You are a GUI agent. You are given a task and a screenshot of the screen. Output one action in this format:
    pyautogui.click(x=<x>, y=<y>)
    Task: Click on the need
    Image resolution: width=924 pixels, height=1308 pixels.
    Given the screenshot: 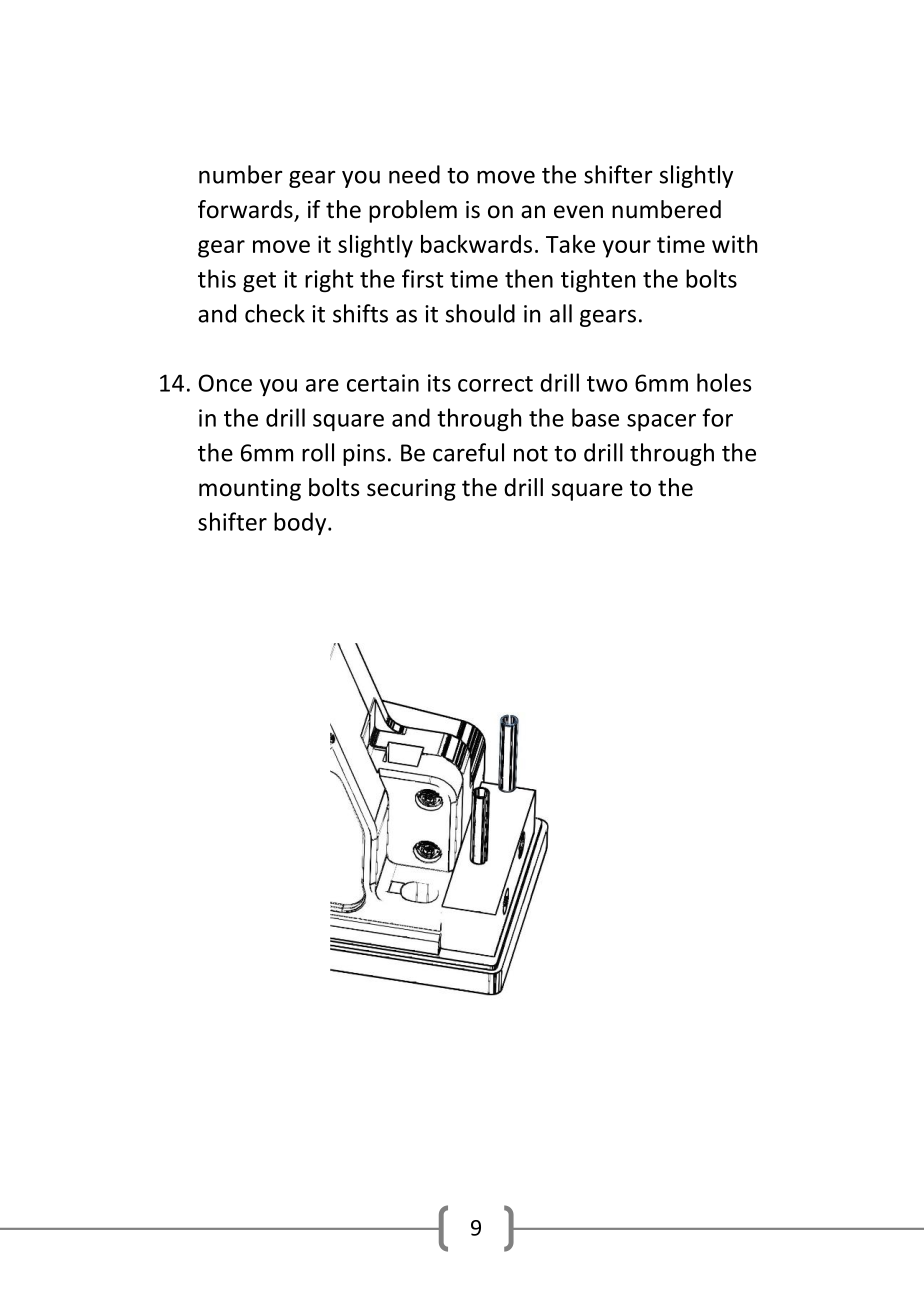 What is the action you would take?
    pyautogui.click(x=414, y=174)
